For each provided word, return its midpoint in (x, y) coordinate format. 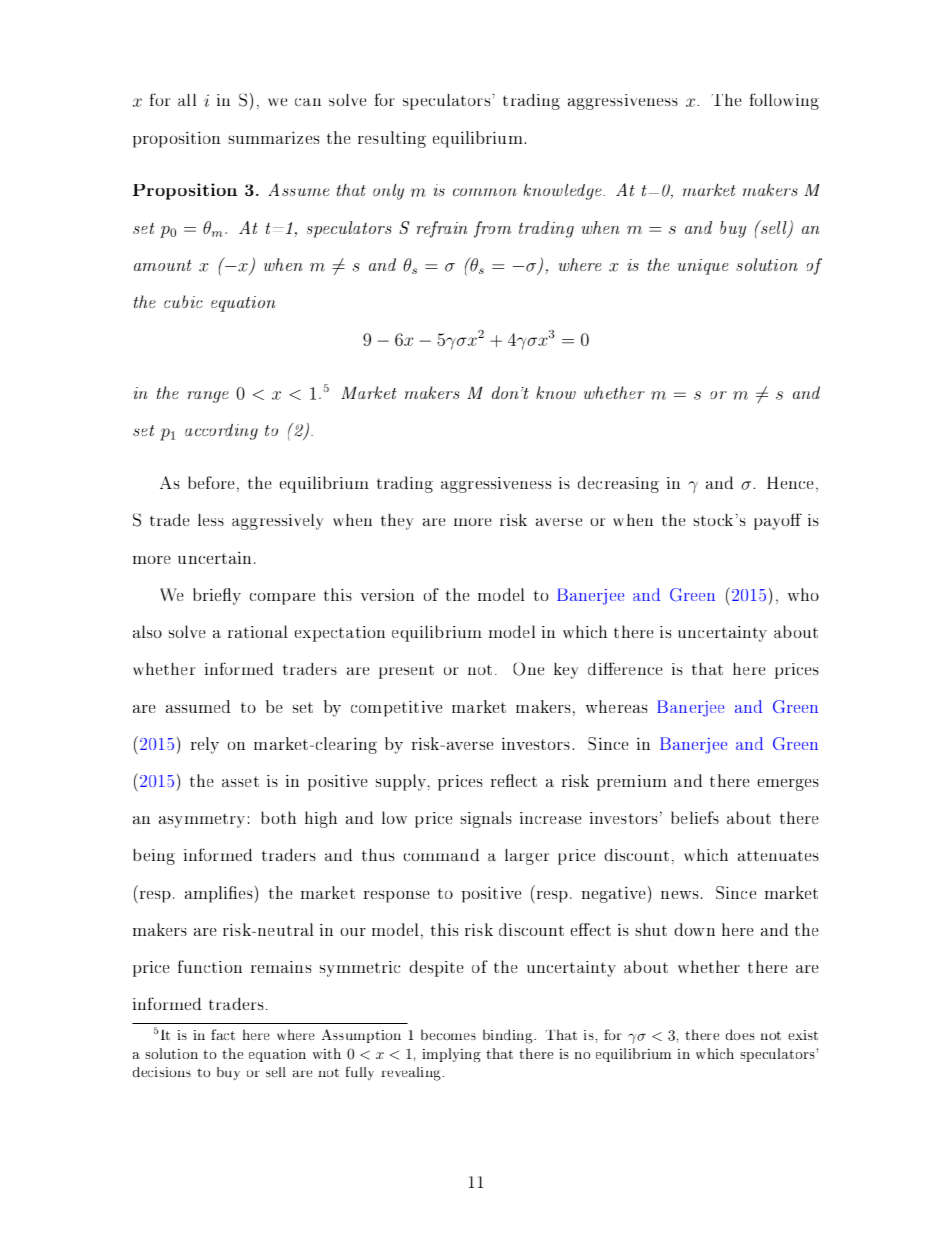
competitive (396, 708)
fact (223, 1034)
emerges (788, 785)
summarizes (273, 137)
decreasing (618, 484)
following (784, 101)
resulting (392, 139)
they (397, 522)
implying (451, 1055)
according (221, 432)
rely (205, 745)
